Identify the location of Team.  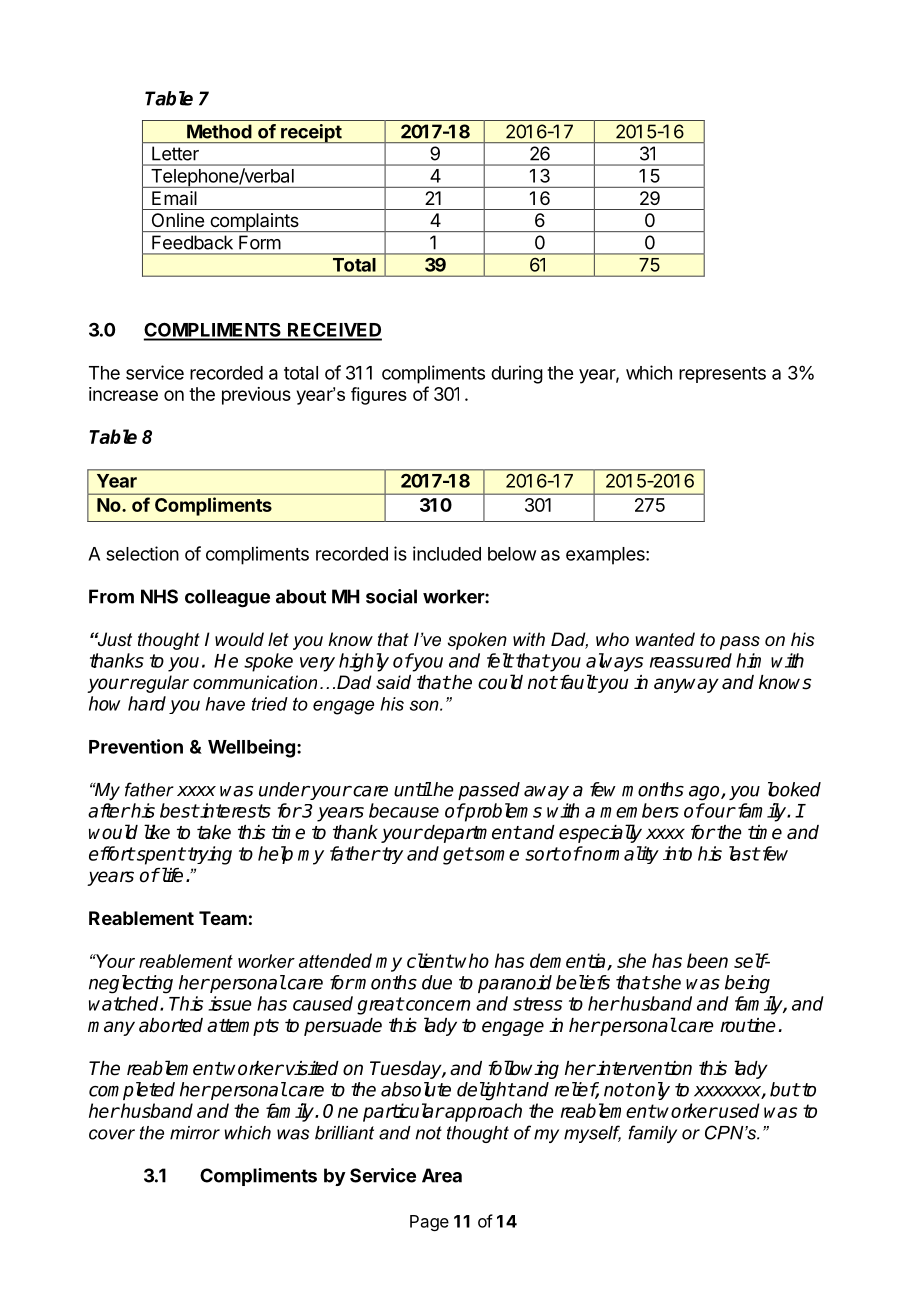
(223, 918).
